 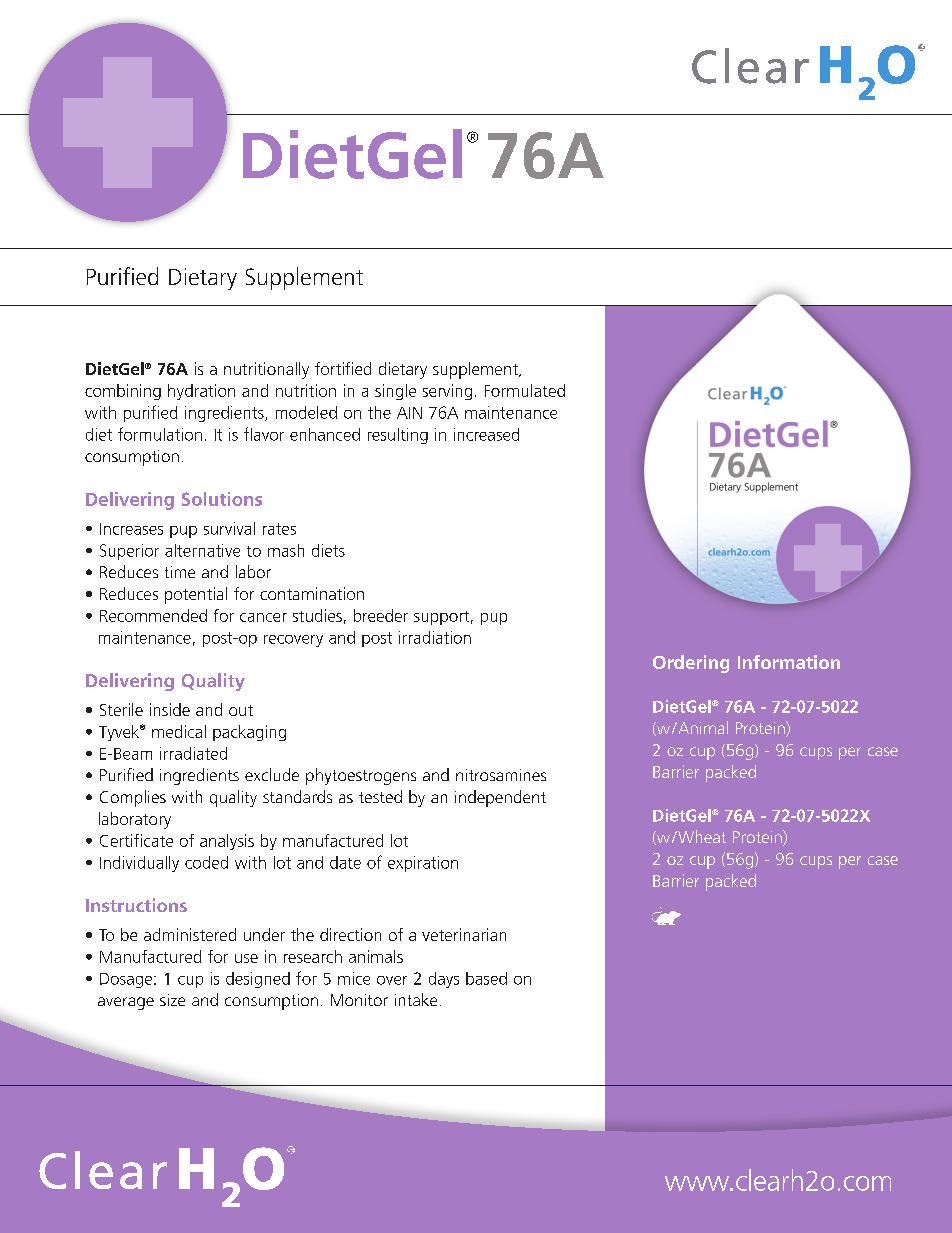 I want to click on hydration, so click(x=201, y=392).
